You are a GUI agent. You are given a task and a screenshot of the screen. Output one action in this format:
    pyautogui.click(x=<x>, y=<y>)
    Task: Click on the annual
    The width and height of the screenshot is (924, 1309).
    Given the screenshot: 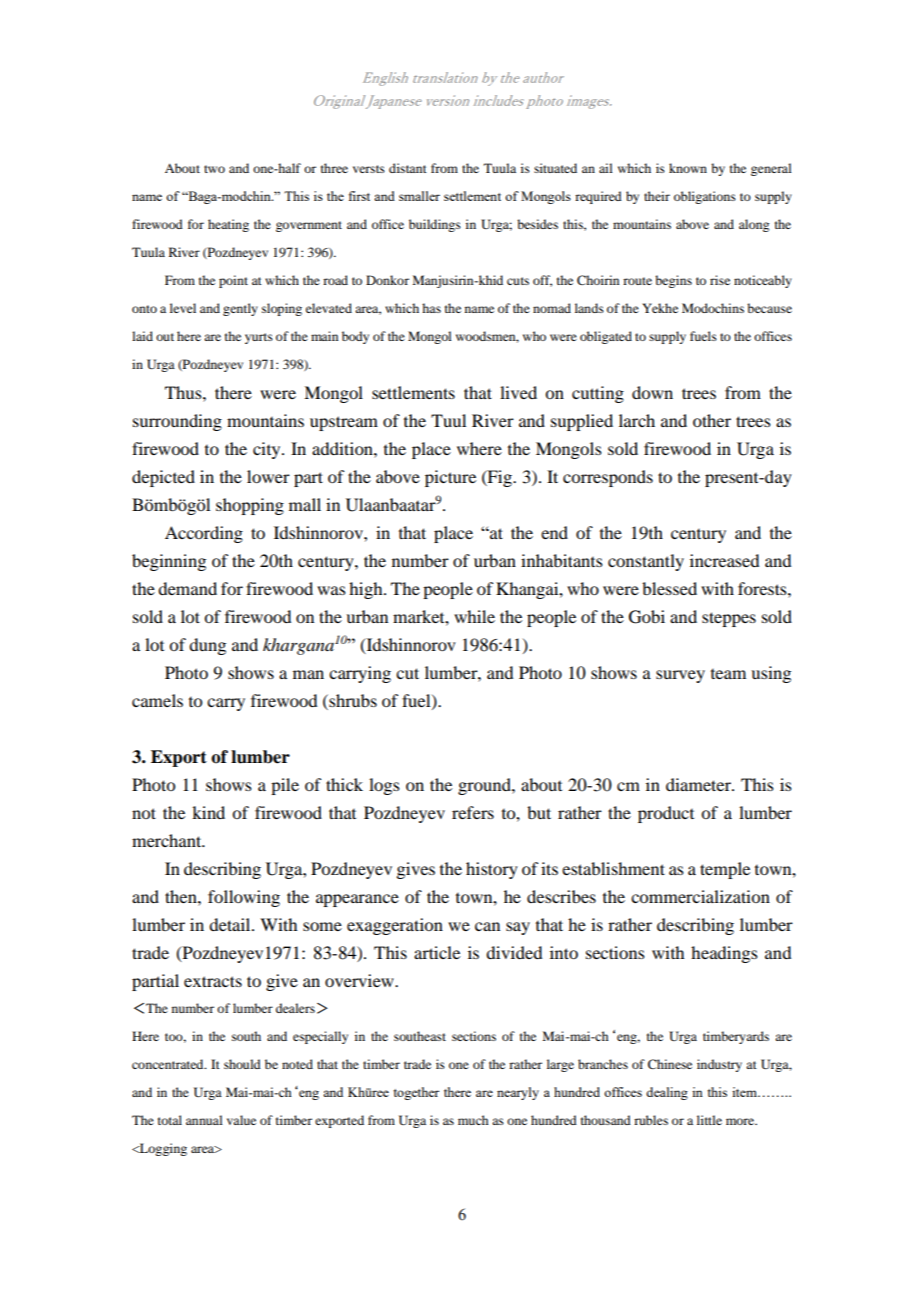 What is the action you would take?
    pyautogui.click(x=204, y=1120)
